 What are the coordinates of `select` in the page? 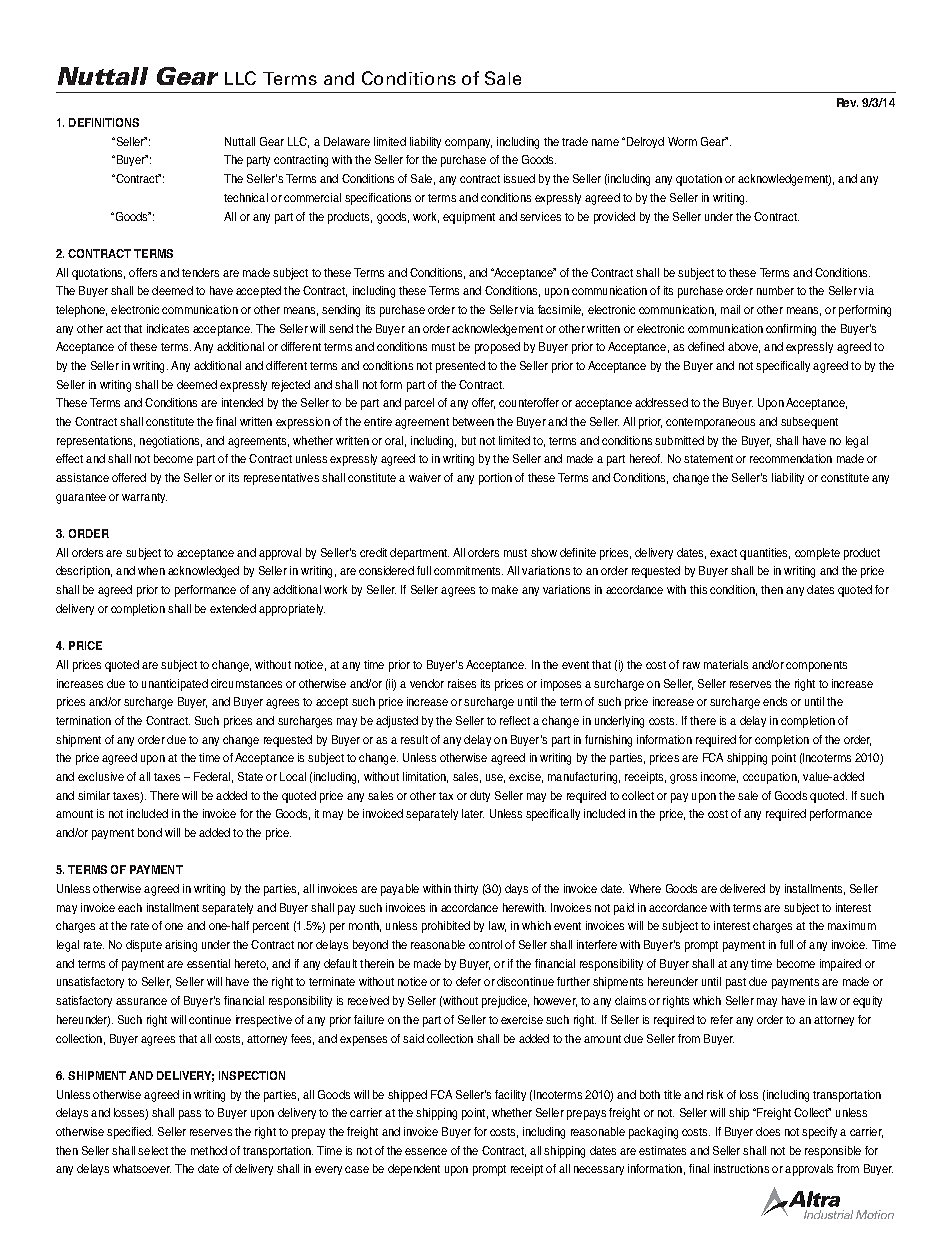 It's located at (153, 1150).
